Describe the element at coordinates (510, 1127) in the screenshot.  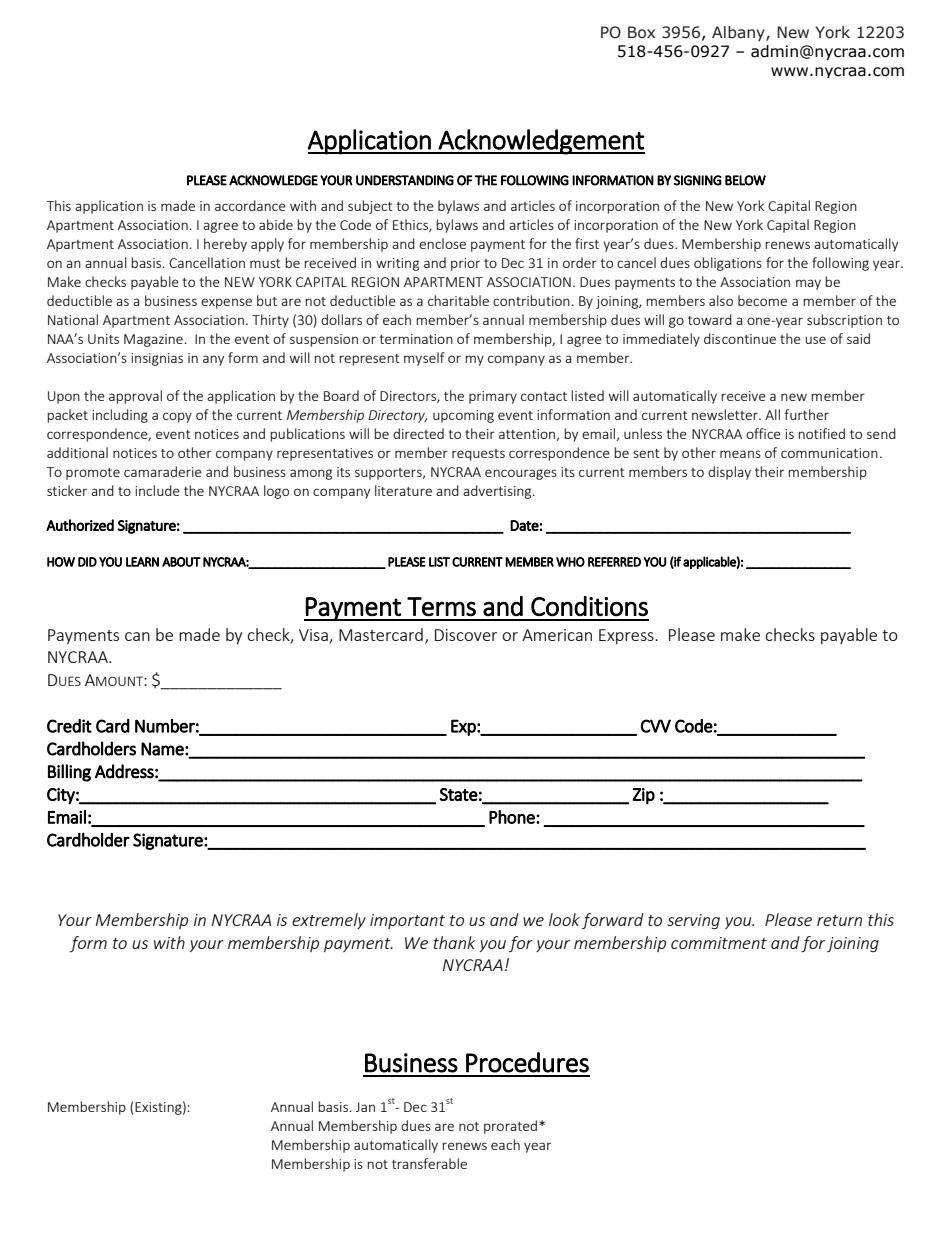
I see `prorated` at that location.
